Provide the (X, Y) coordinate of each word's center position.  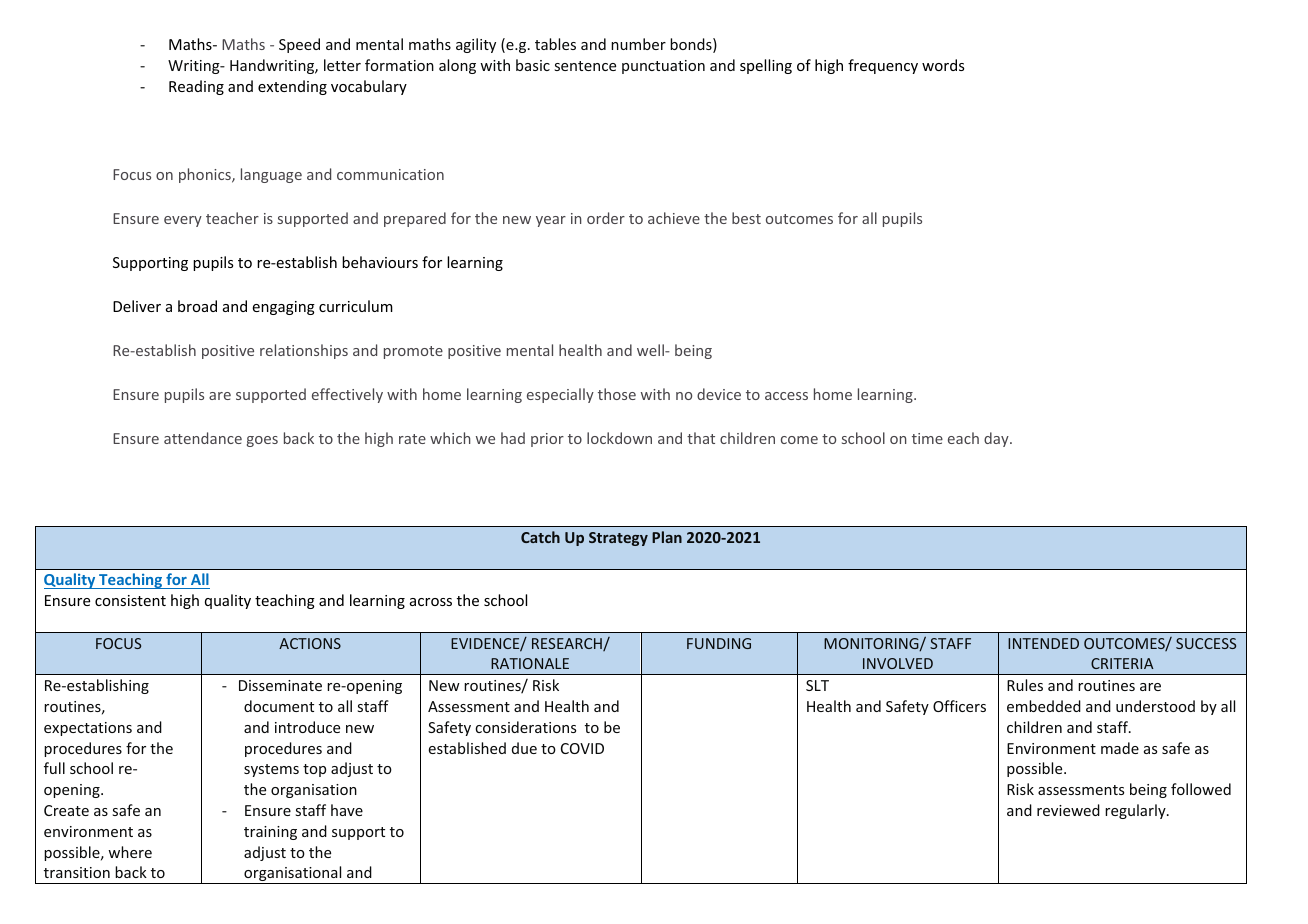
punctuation (663, 67)
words (943, 65)
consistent (130, 600)
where (130, 852)
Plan (667, 537)
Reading (196, 87)
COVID (582, 748)
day (997, 439)
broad (197, 306)
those (617, 394)
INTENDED (1043, 643)
